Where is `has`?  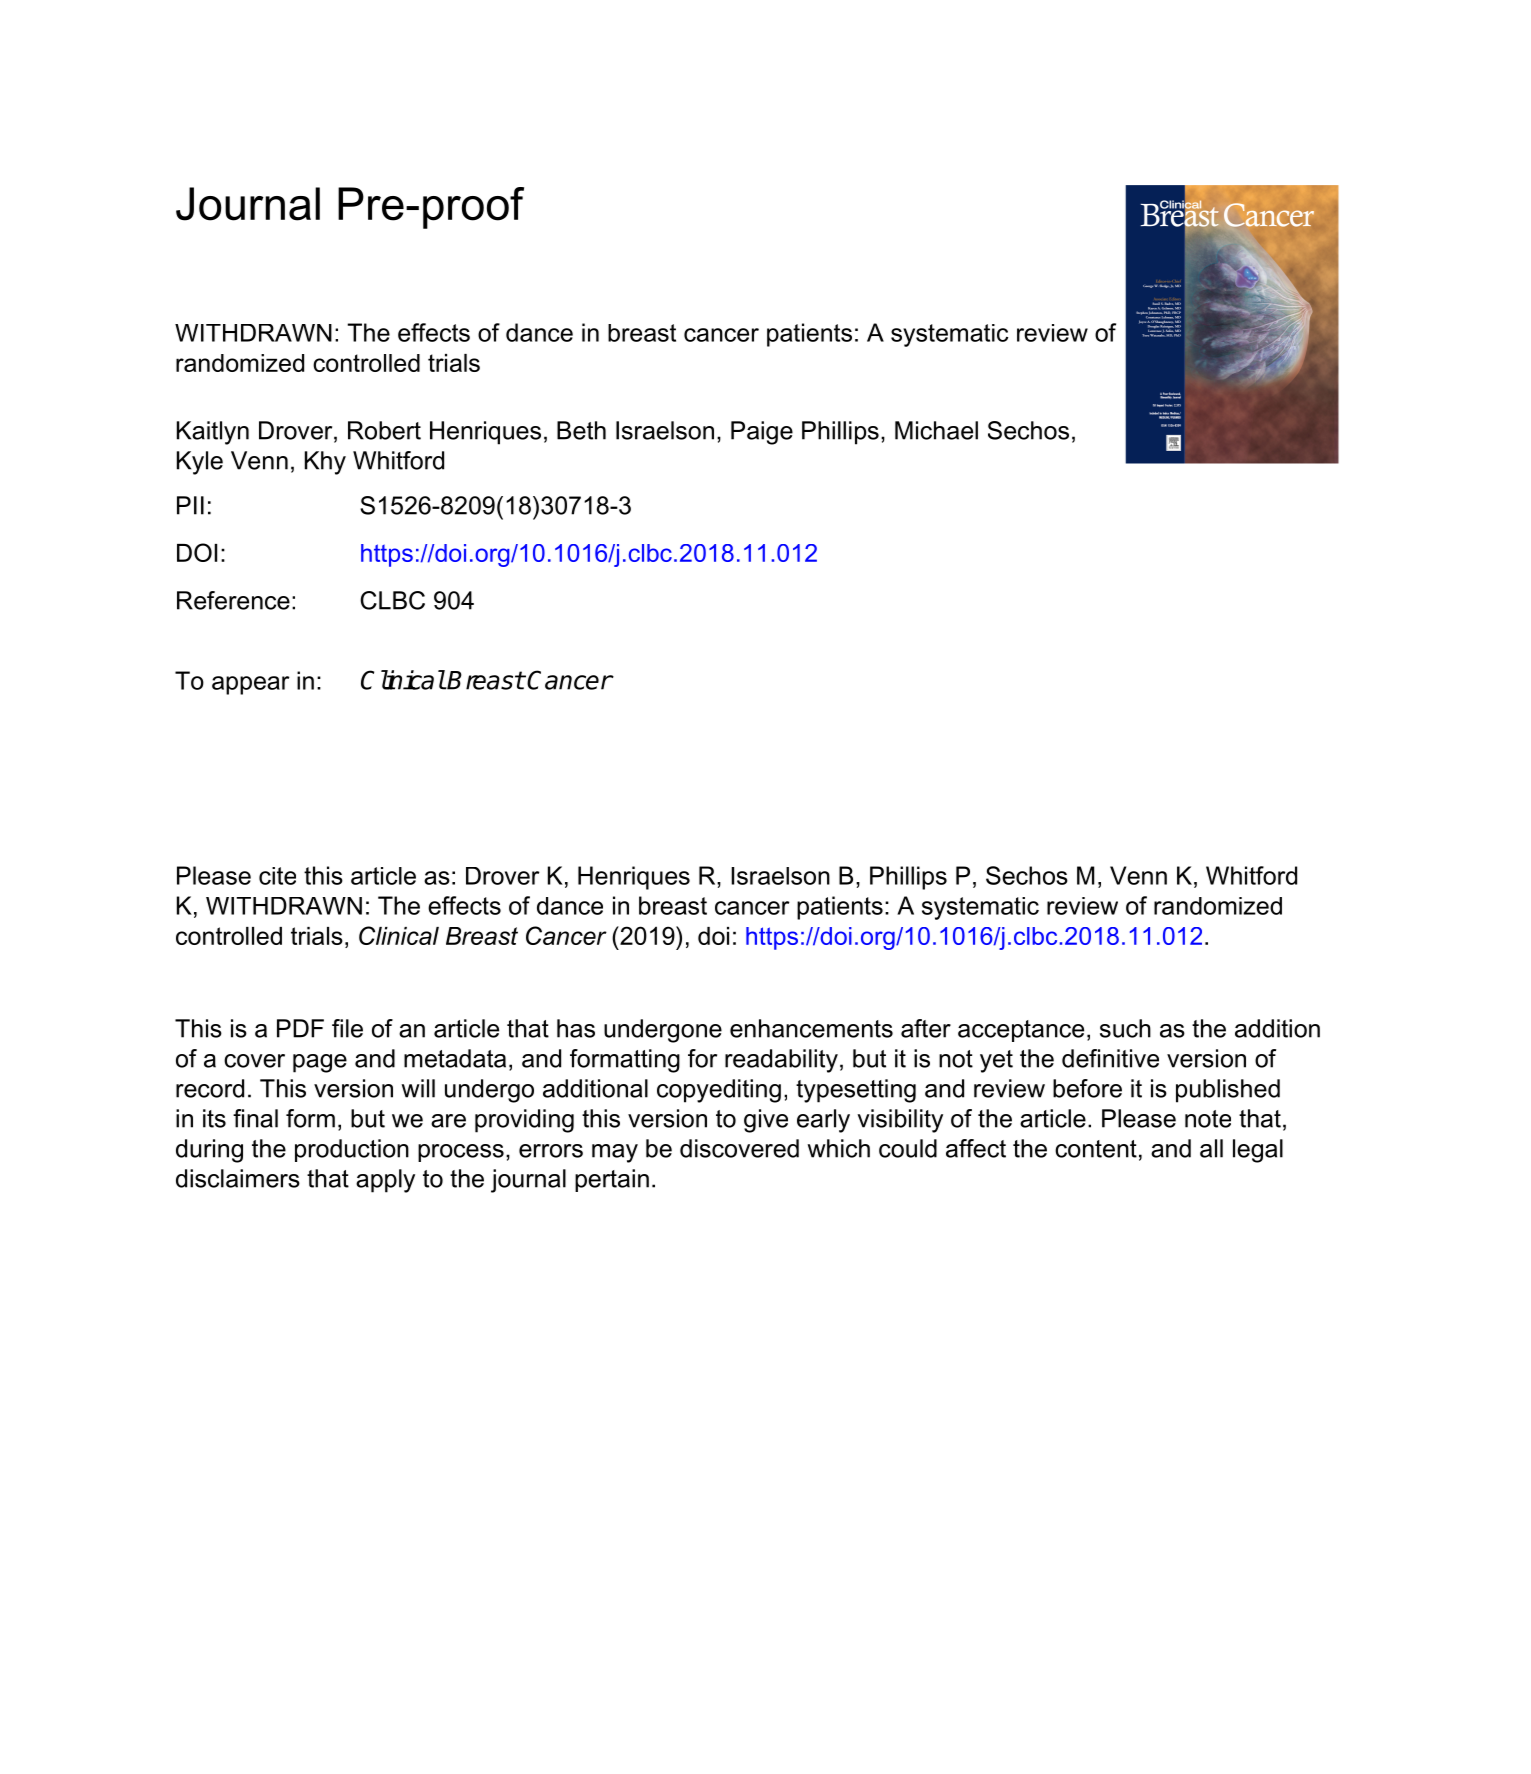 has is located at coordinates (576, 1028).
